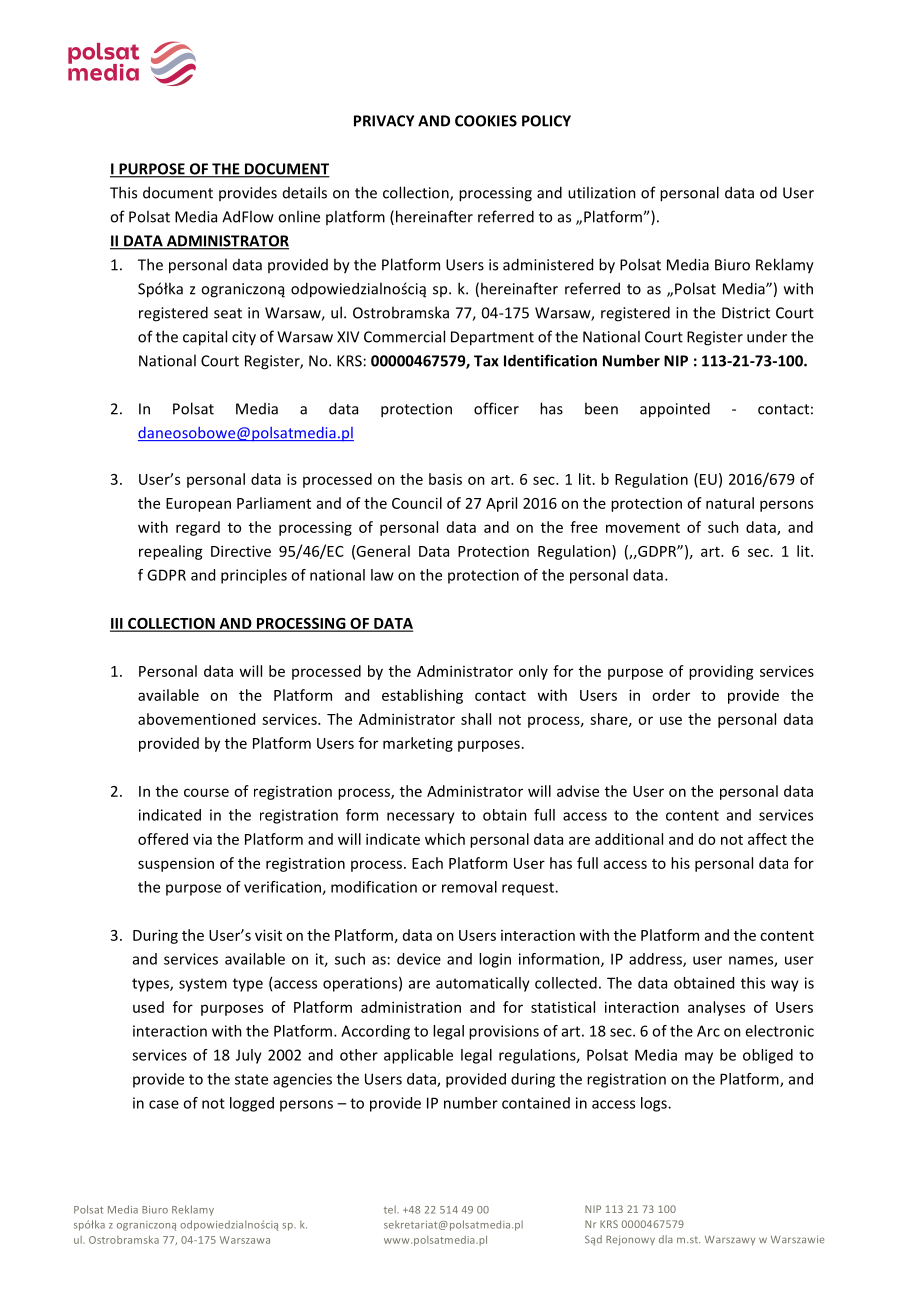  I want to click on basis, so click(445, 479).
